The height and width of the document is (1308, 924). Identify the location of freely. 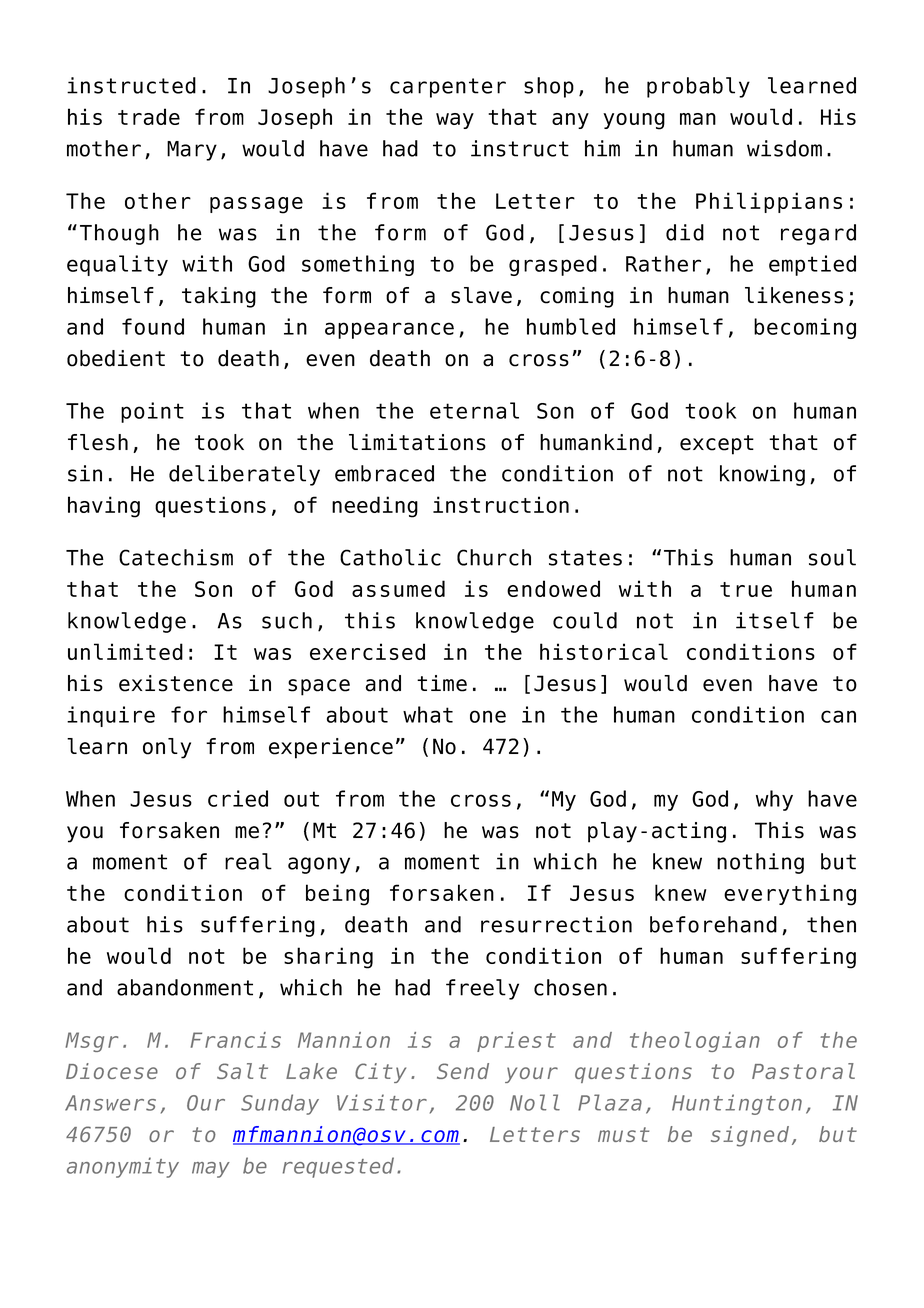
(482, 989).
